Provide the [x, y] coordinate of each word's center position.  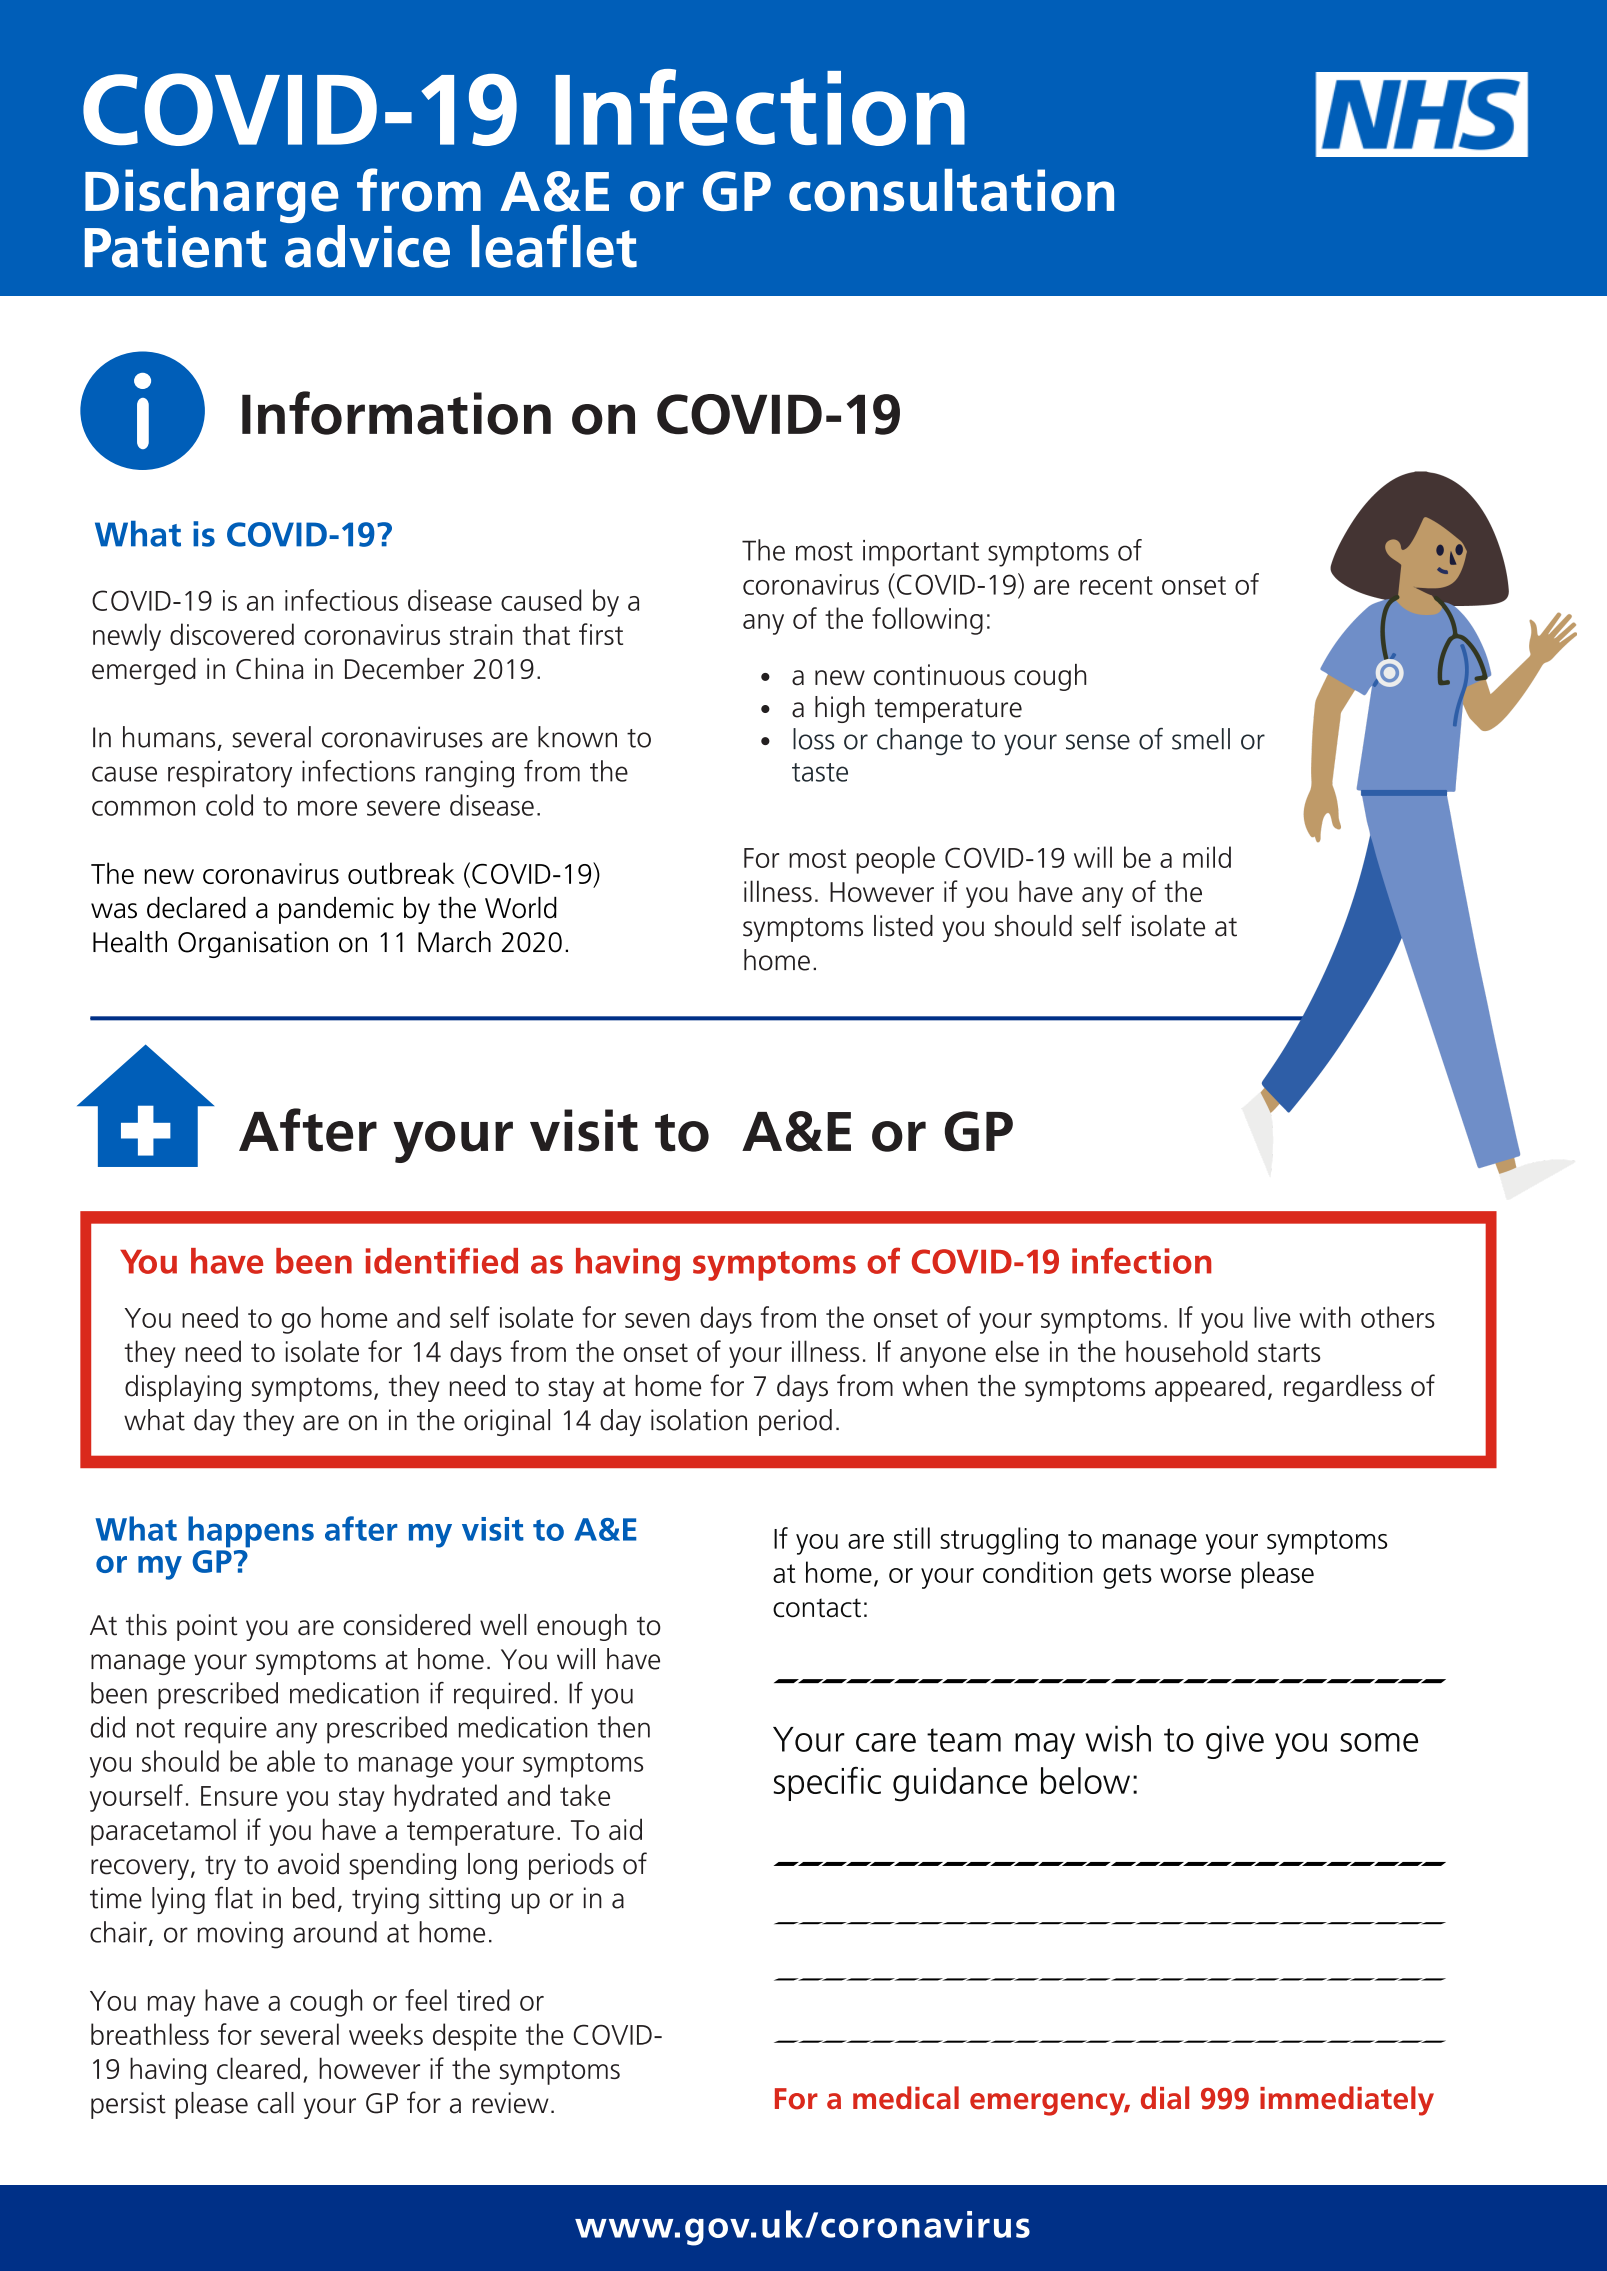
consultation [951, 190]
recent [1116, 585]
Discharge [213, 197]
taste [820, 772]
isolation [699, 1420]
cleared [258, 2068]
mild [1207, 857]
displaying [183, 1388]
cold [229, 805]
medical [906, 2098]
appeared [1210, 1388]
